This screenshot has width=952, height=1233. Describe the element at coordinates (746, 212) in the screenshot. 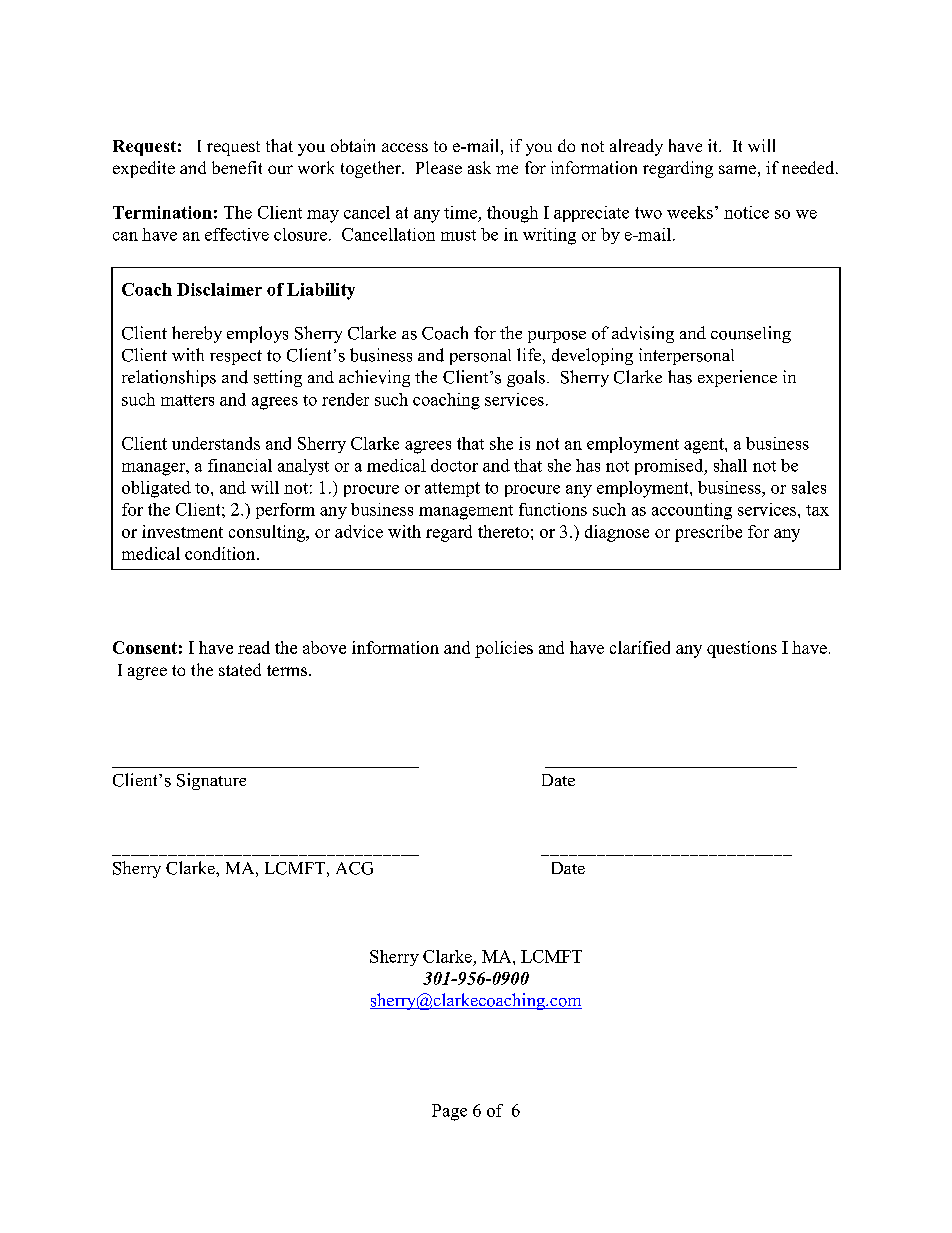

I see `notice` at that location.
